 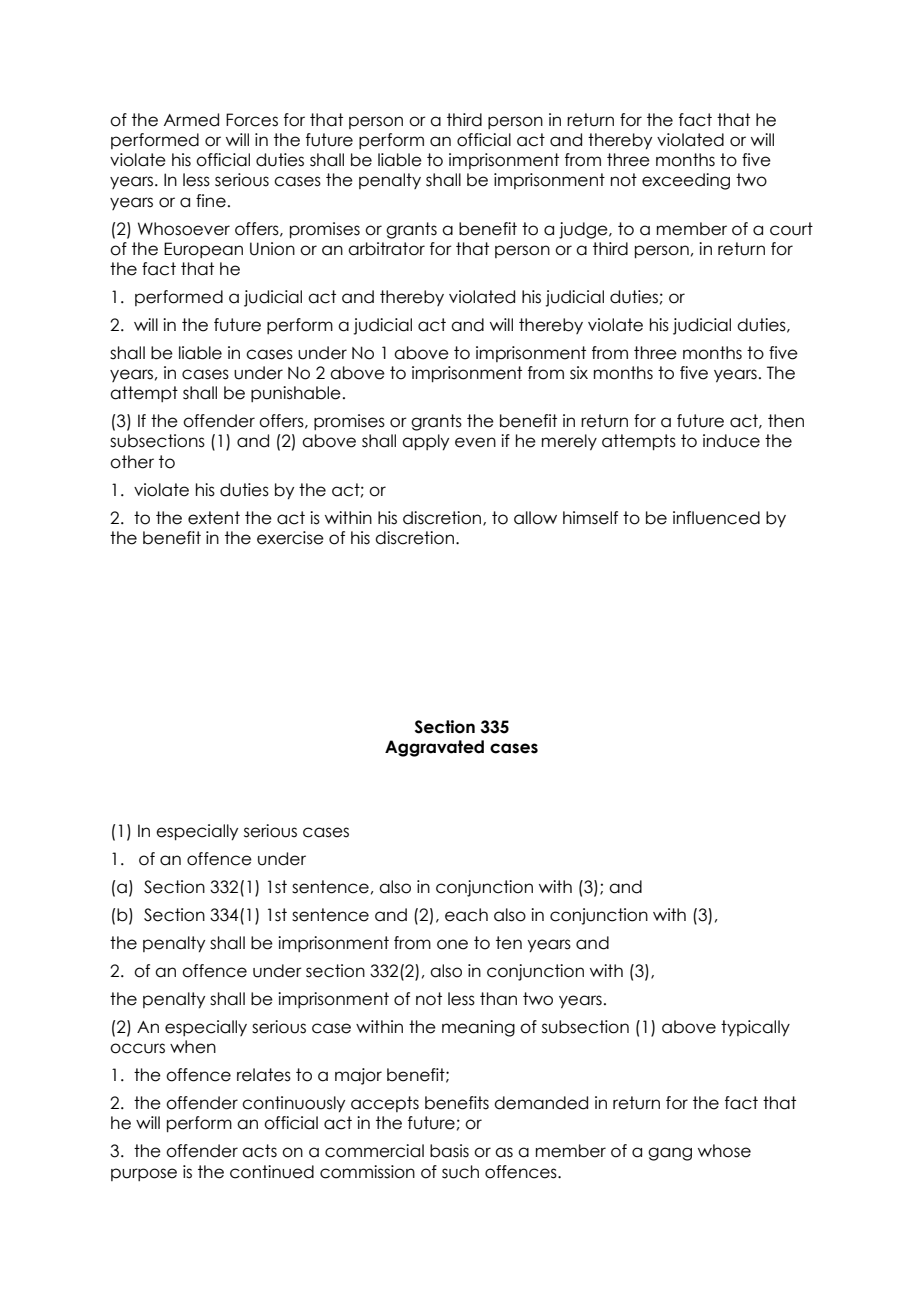 I want to click on exercise, so click(x=290, y=538).
